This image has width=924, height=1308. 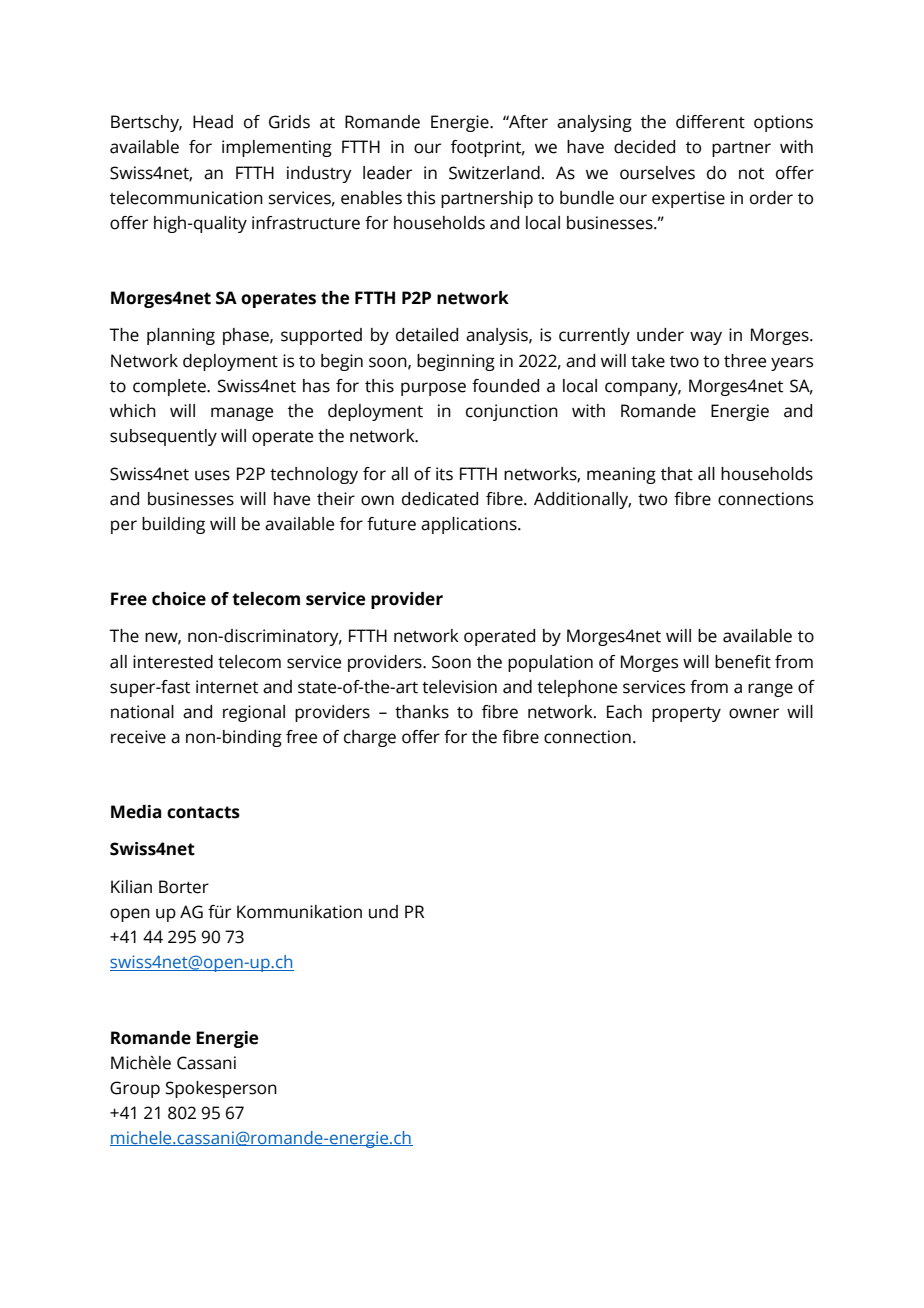 I want to click on Switzerland, so click(x=494, y=173).
